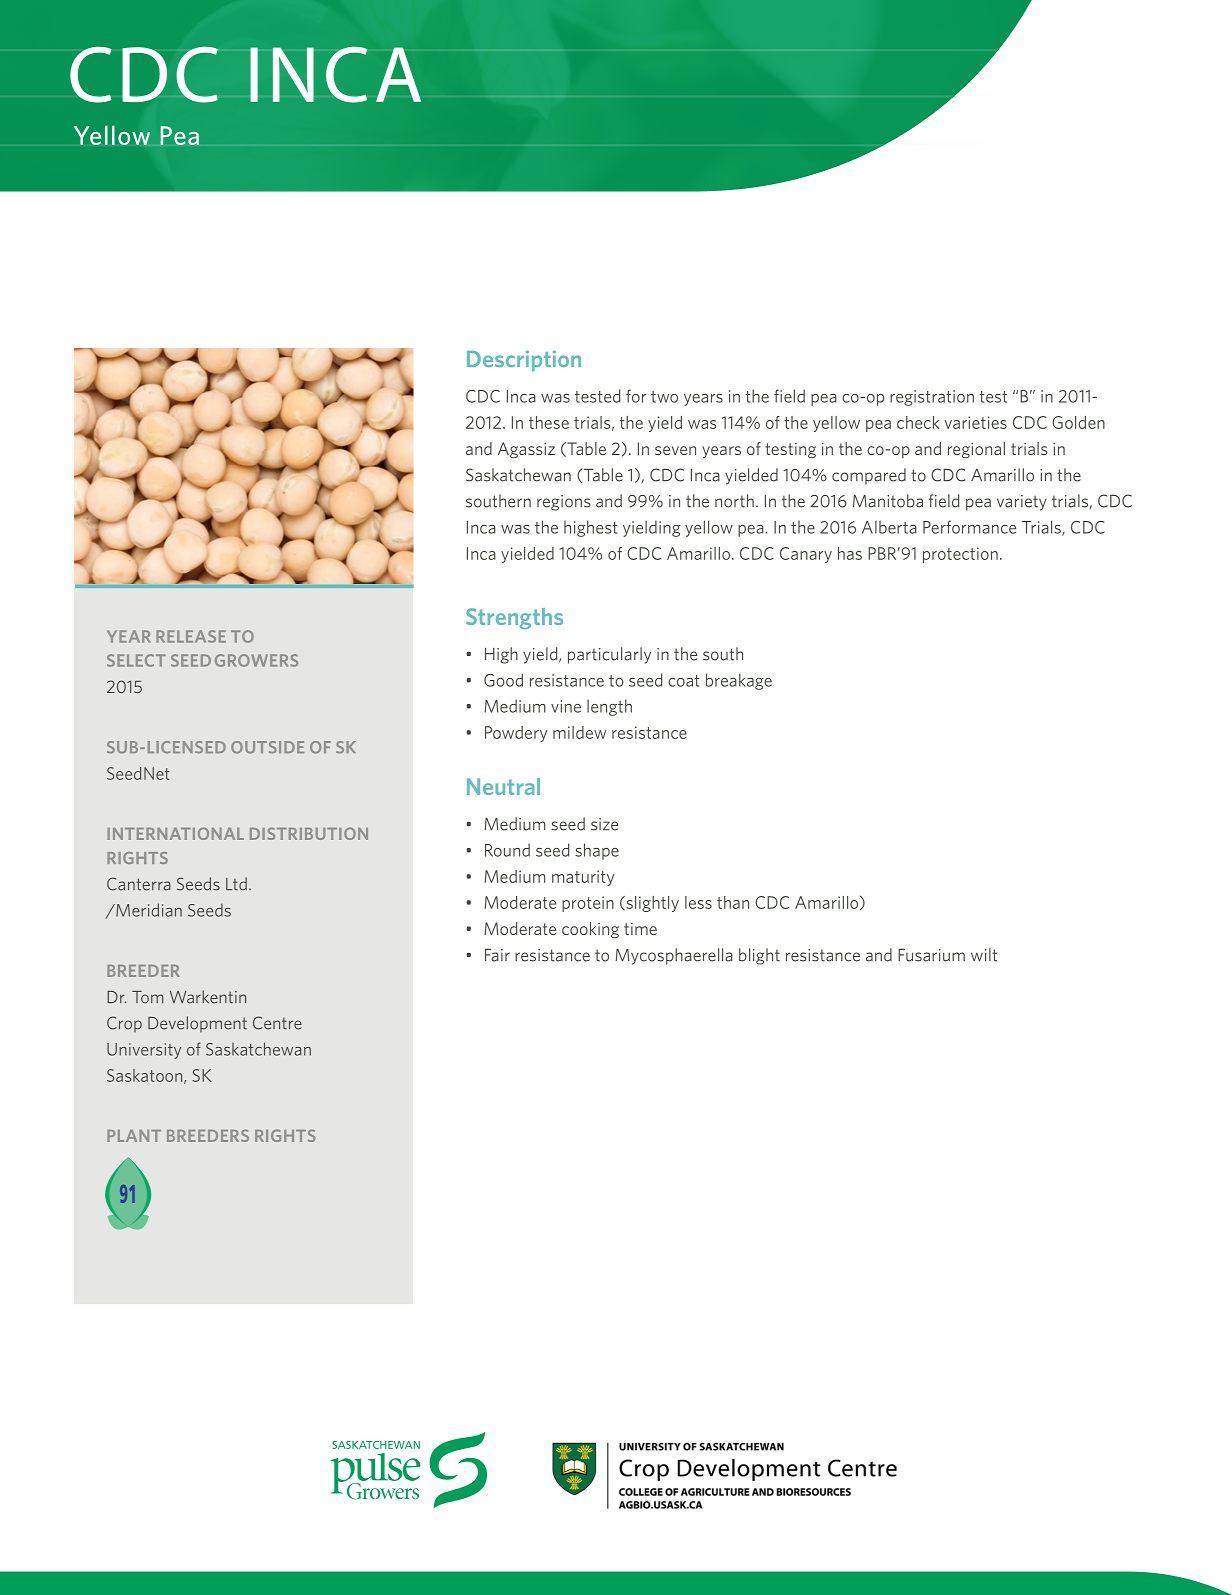 The image size is (1232, 1595). I want to click on registration, so click(932, 398).
